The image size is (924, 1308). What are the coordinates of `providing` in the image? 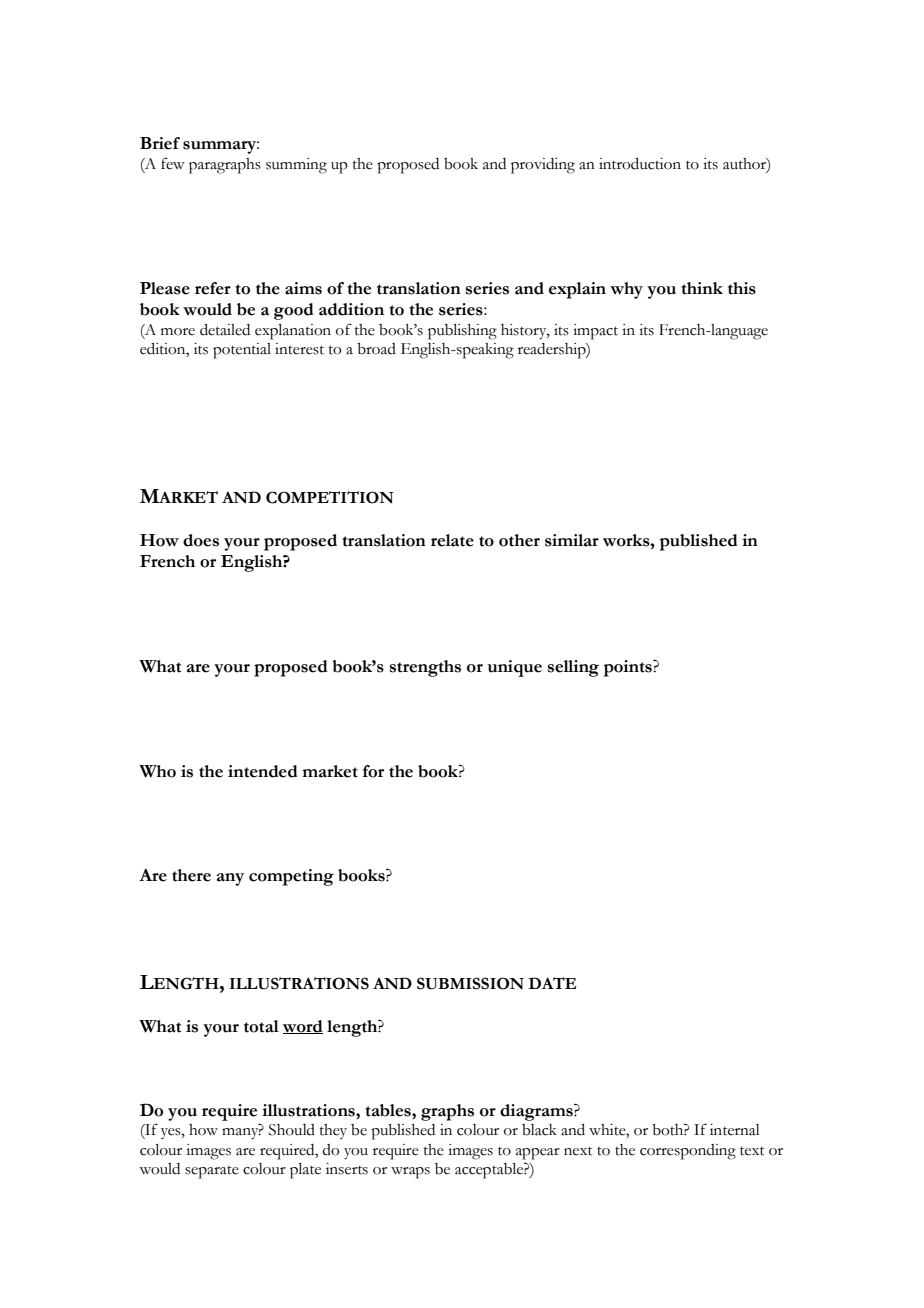 It's located at (543, 166).
